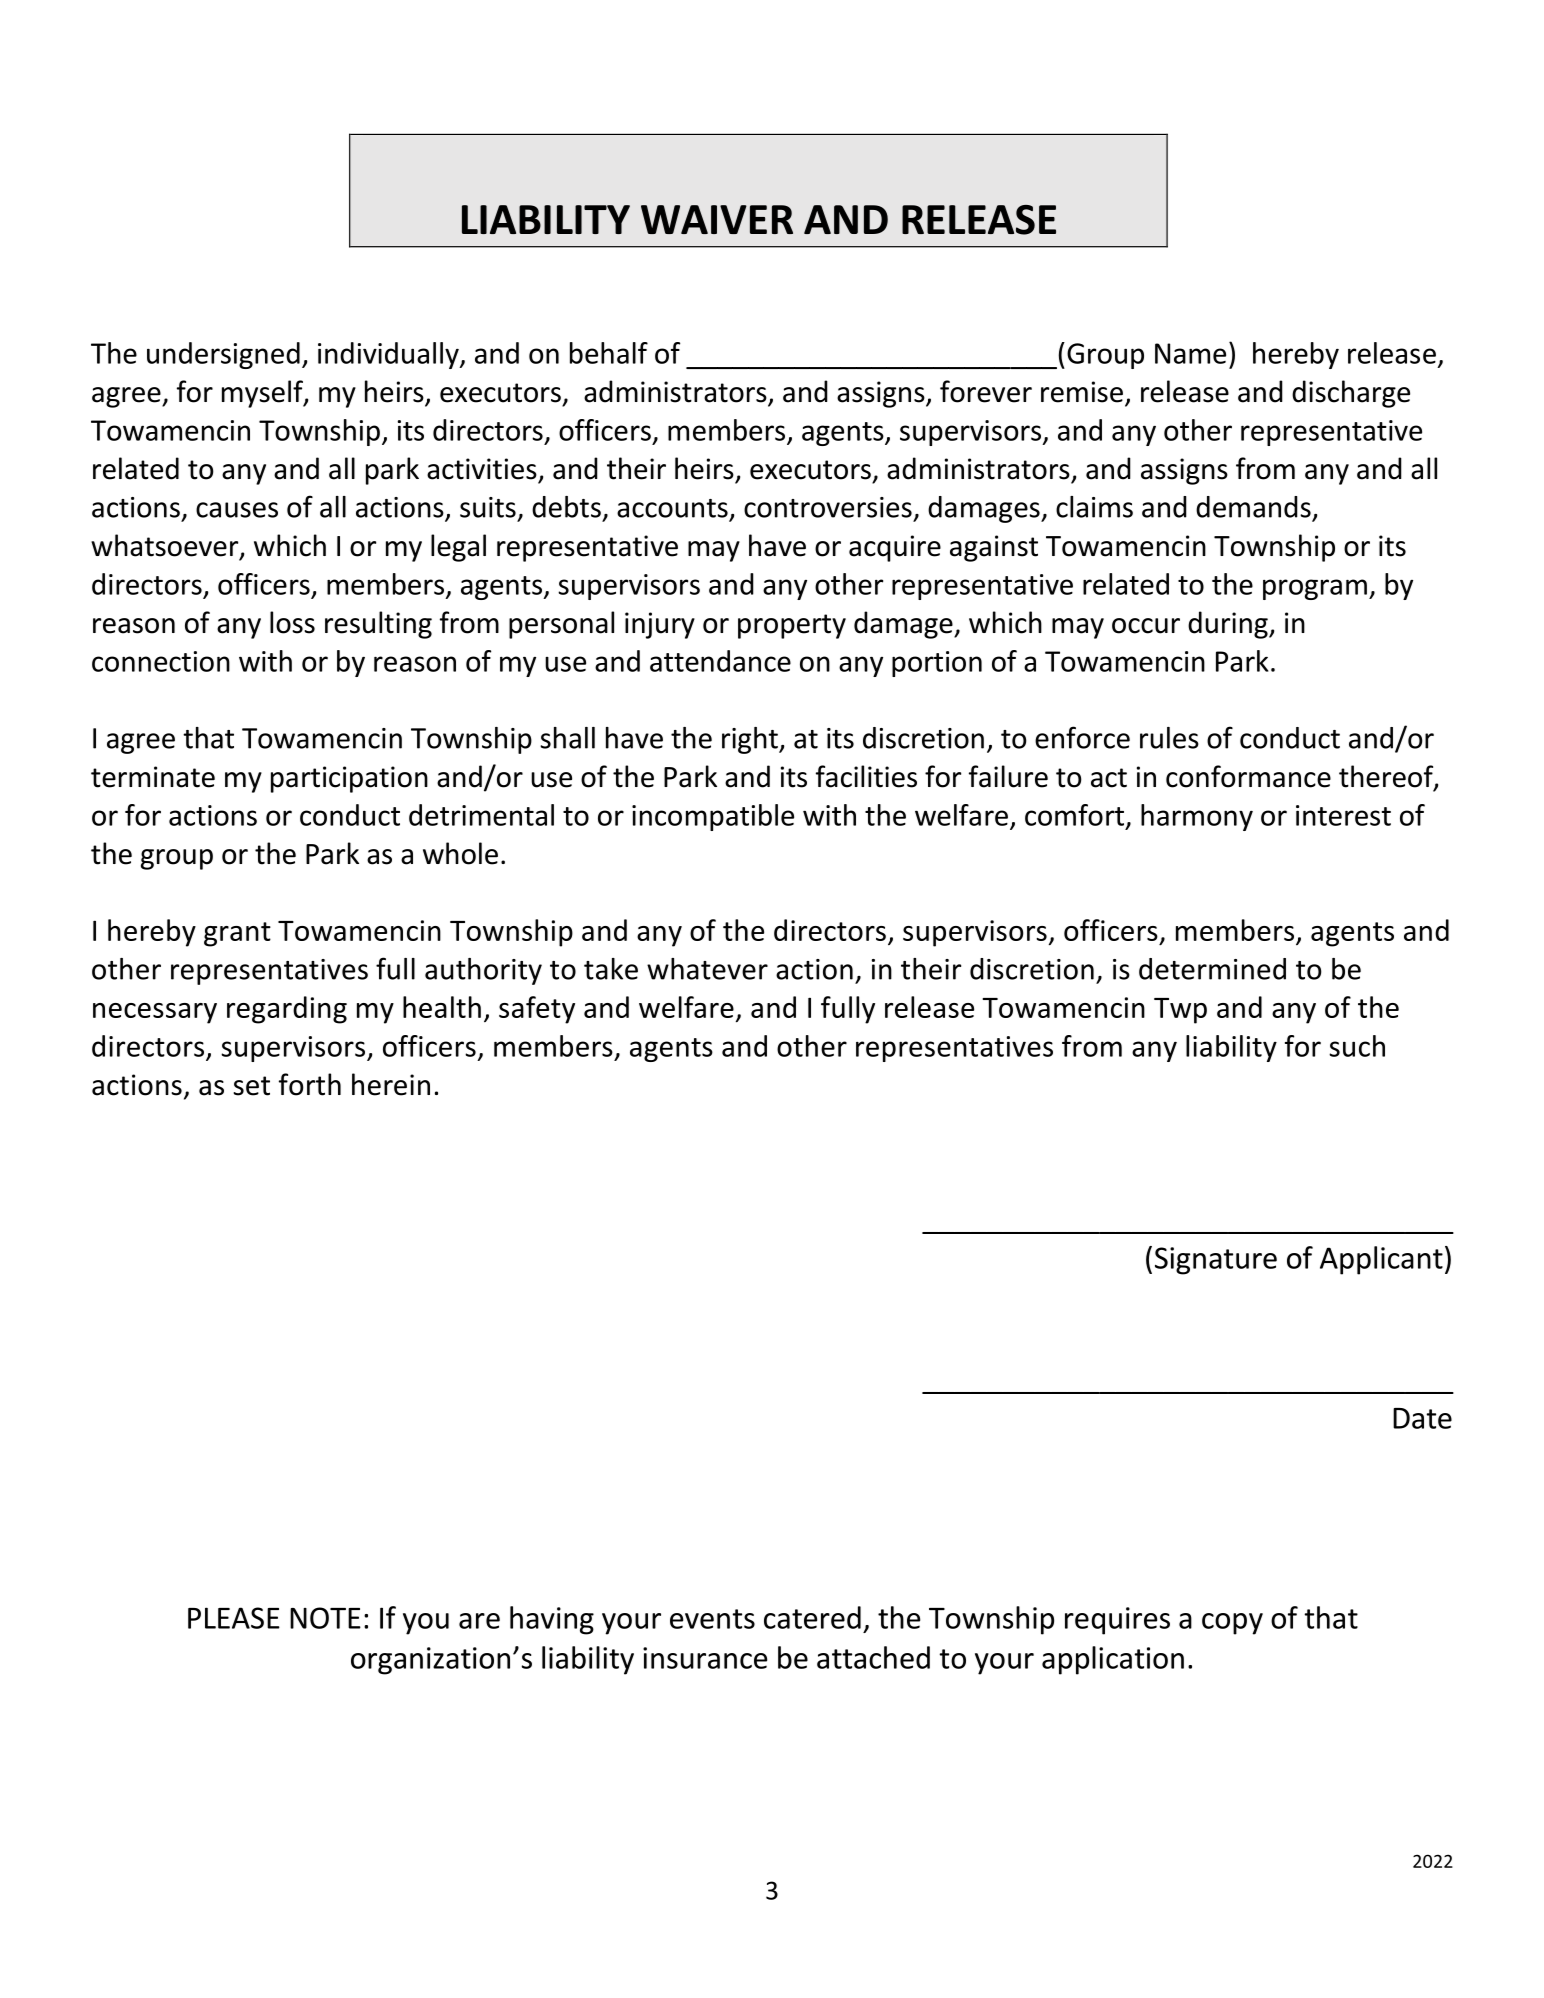 This page has height=1998, width=1544. I want to click on participation, so click(349, 779).
